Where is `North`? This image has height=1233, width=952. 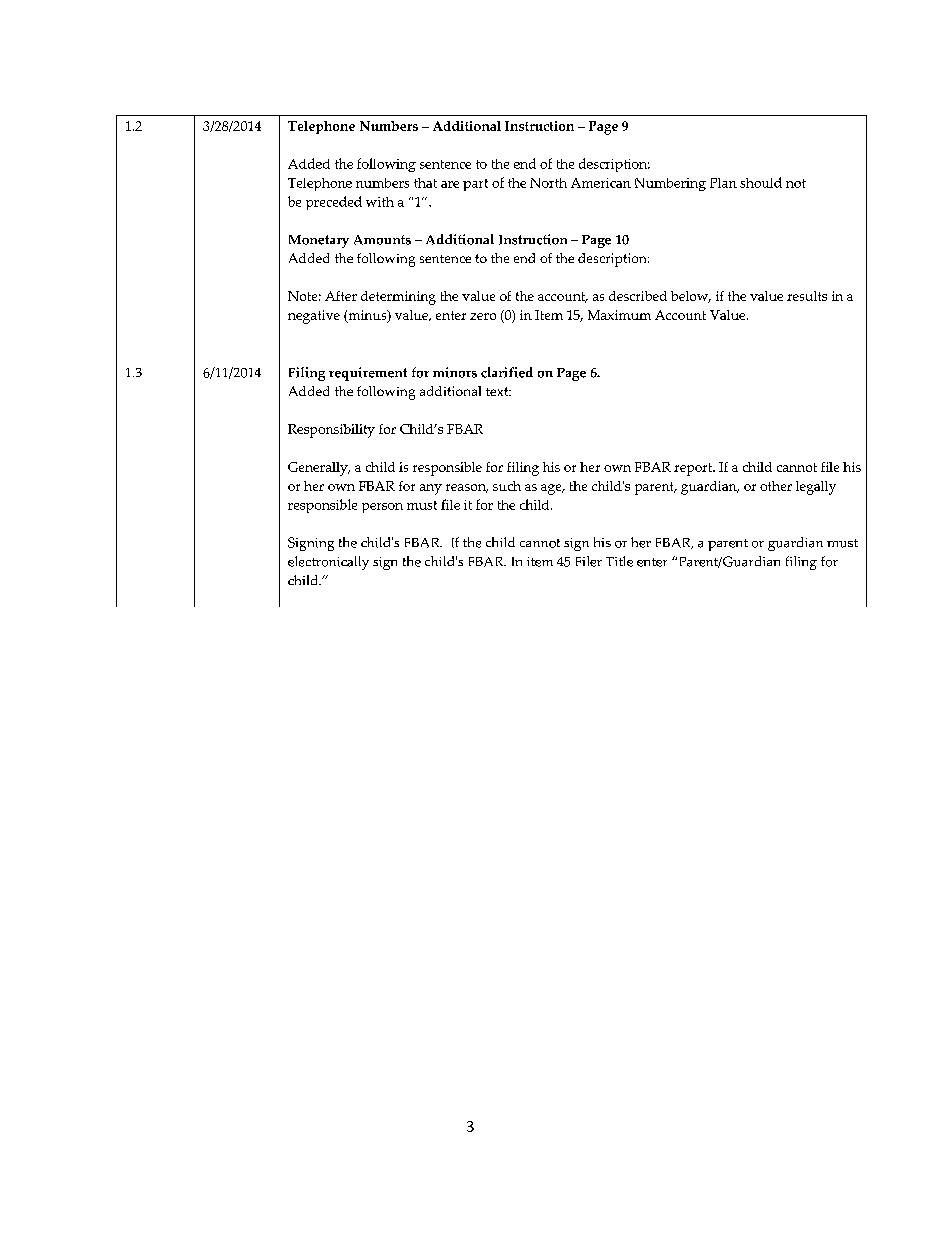 North is located at coordinates (548, 183).
